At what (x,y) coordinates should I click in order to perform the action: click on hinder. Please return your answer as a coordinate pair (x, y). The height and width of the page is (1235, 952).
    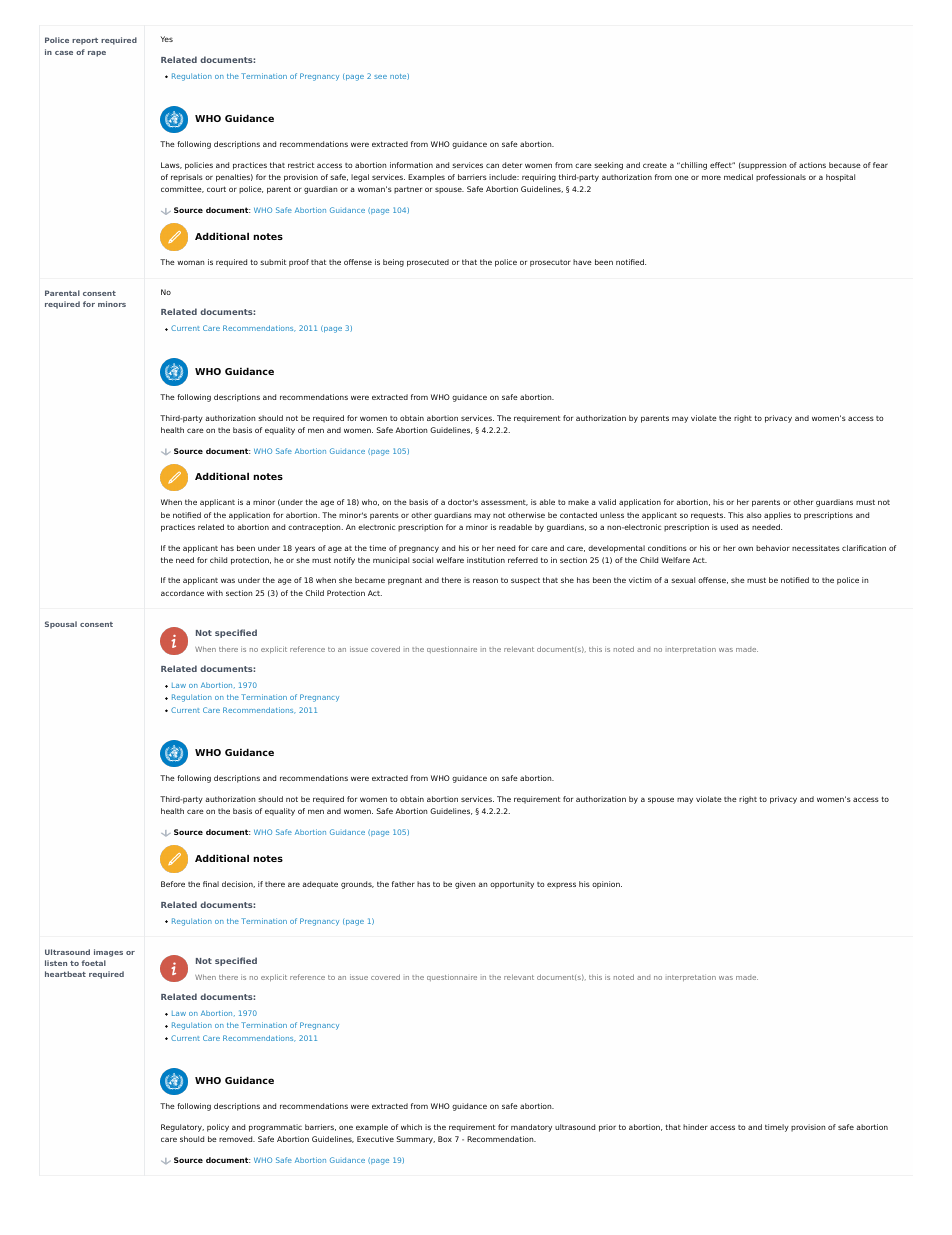
    Looking at the image, I should click on (695, 1127).
